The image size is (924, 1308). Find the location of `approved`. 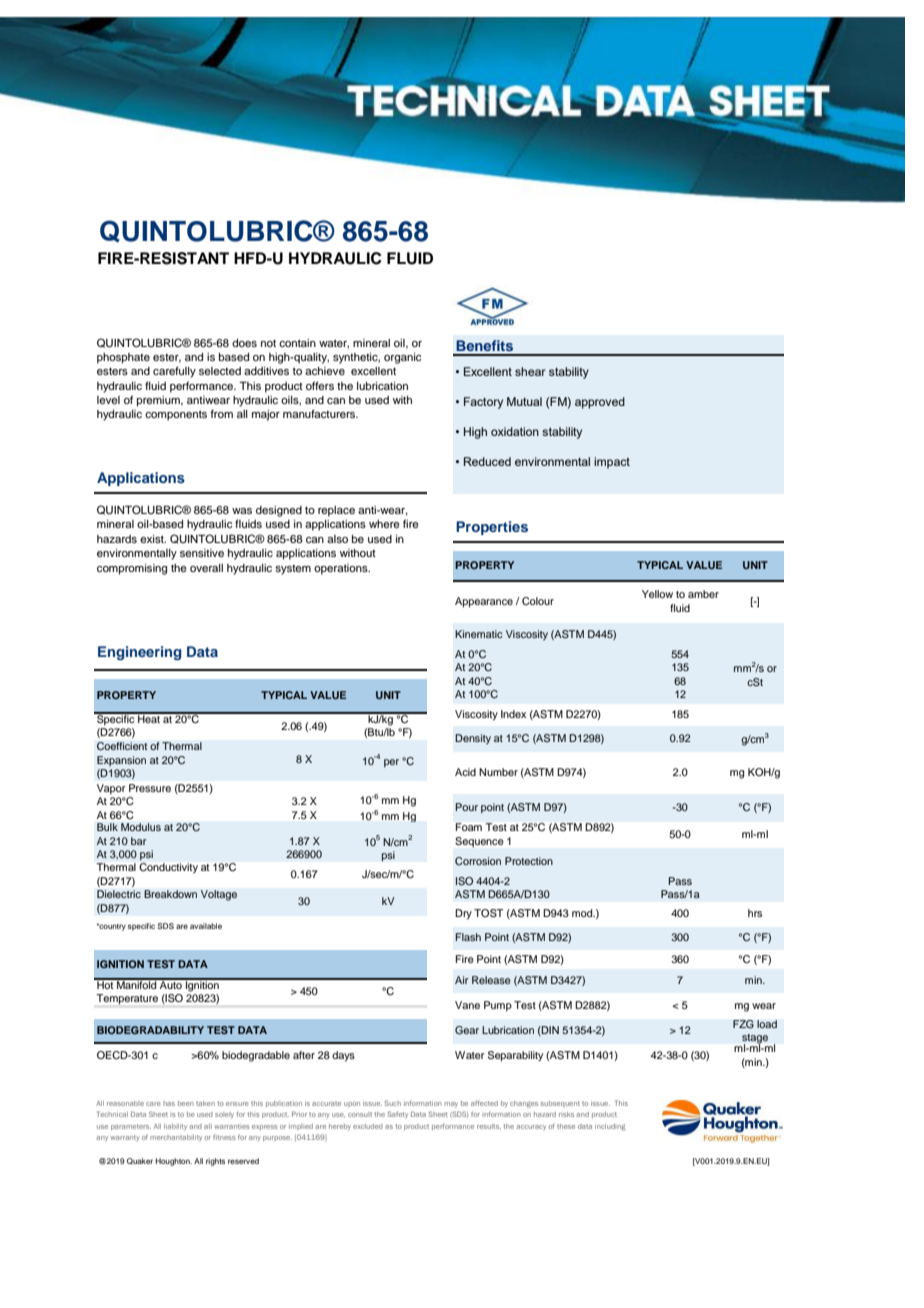

approved is located at coordinates (600, 403).
